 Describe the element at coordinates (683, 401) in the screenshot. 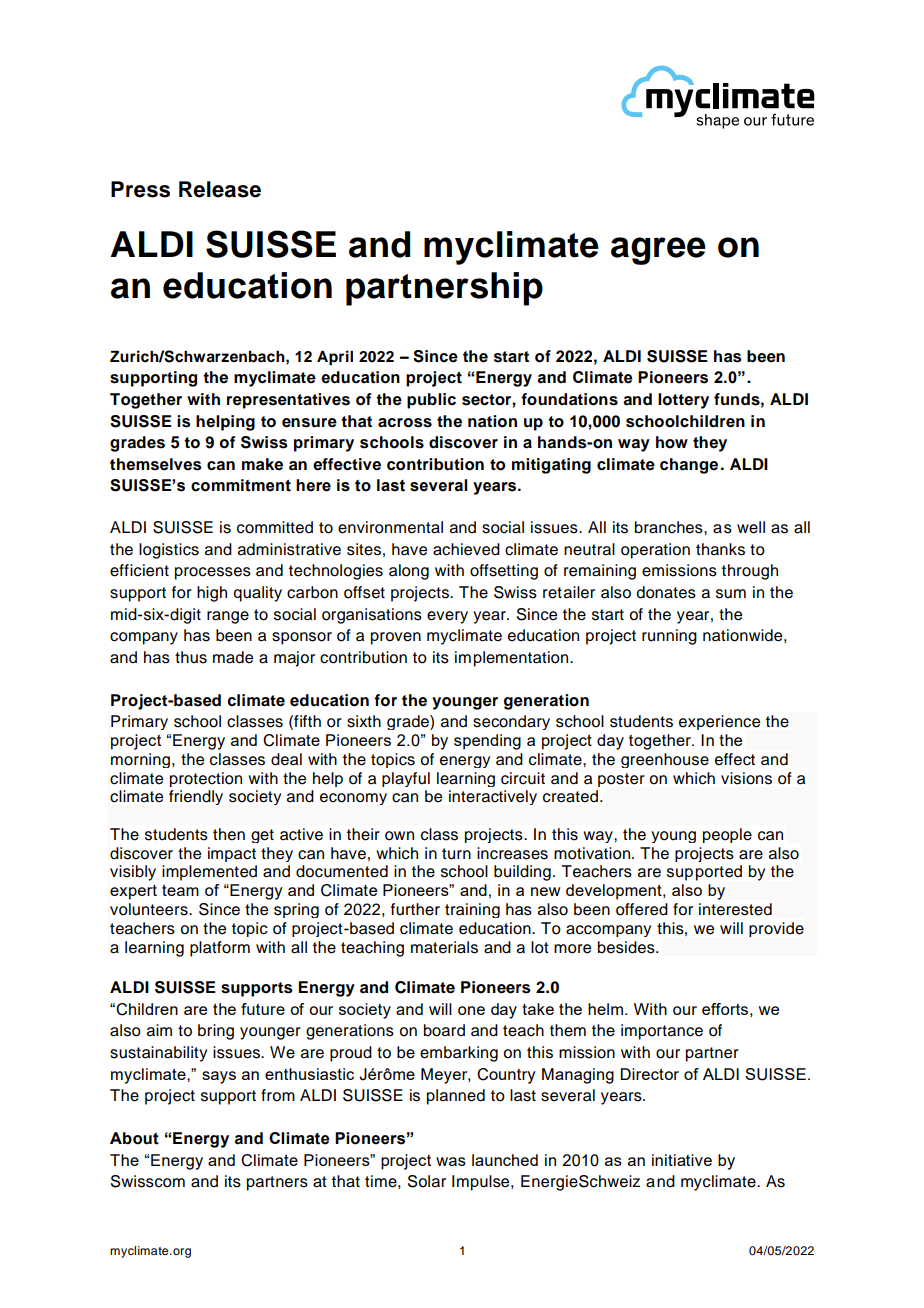

I see `lottery` at that location.
